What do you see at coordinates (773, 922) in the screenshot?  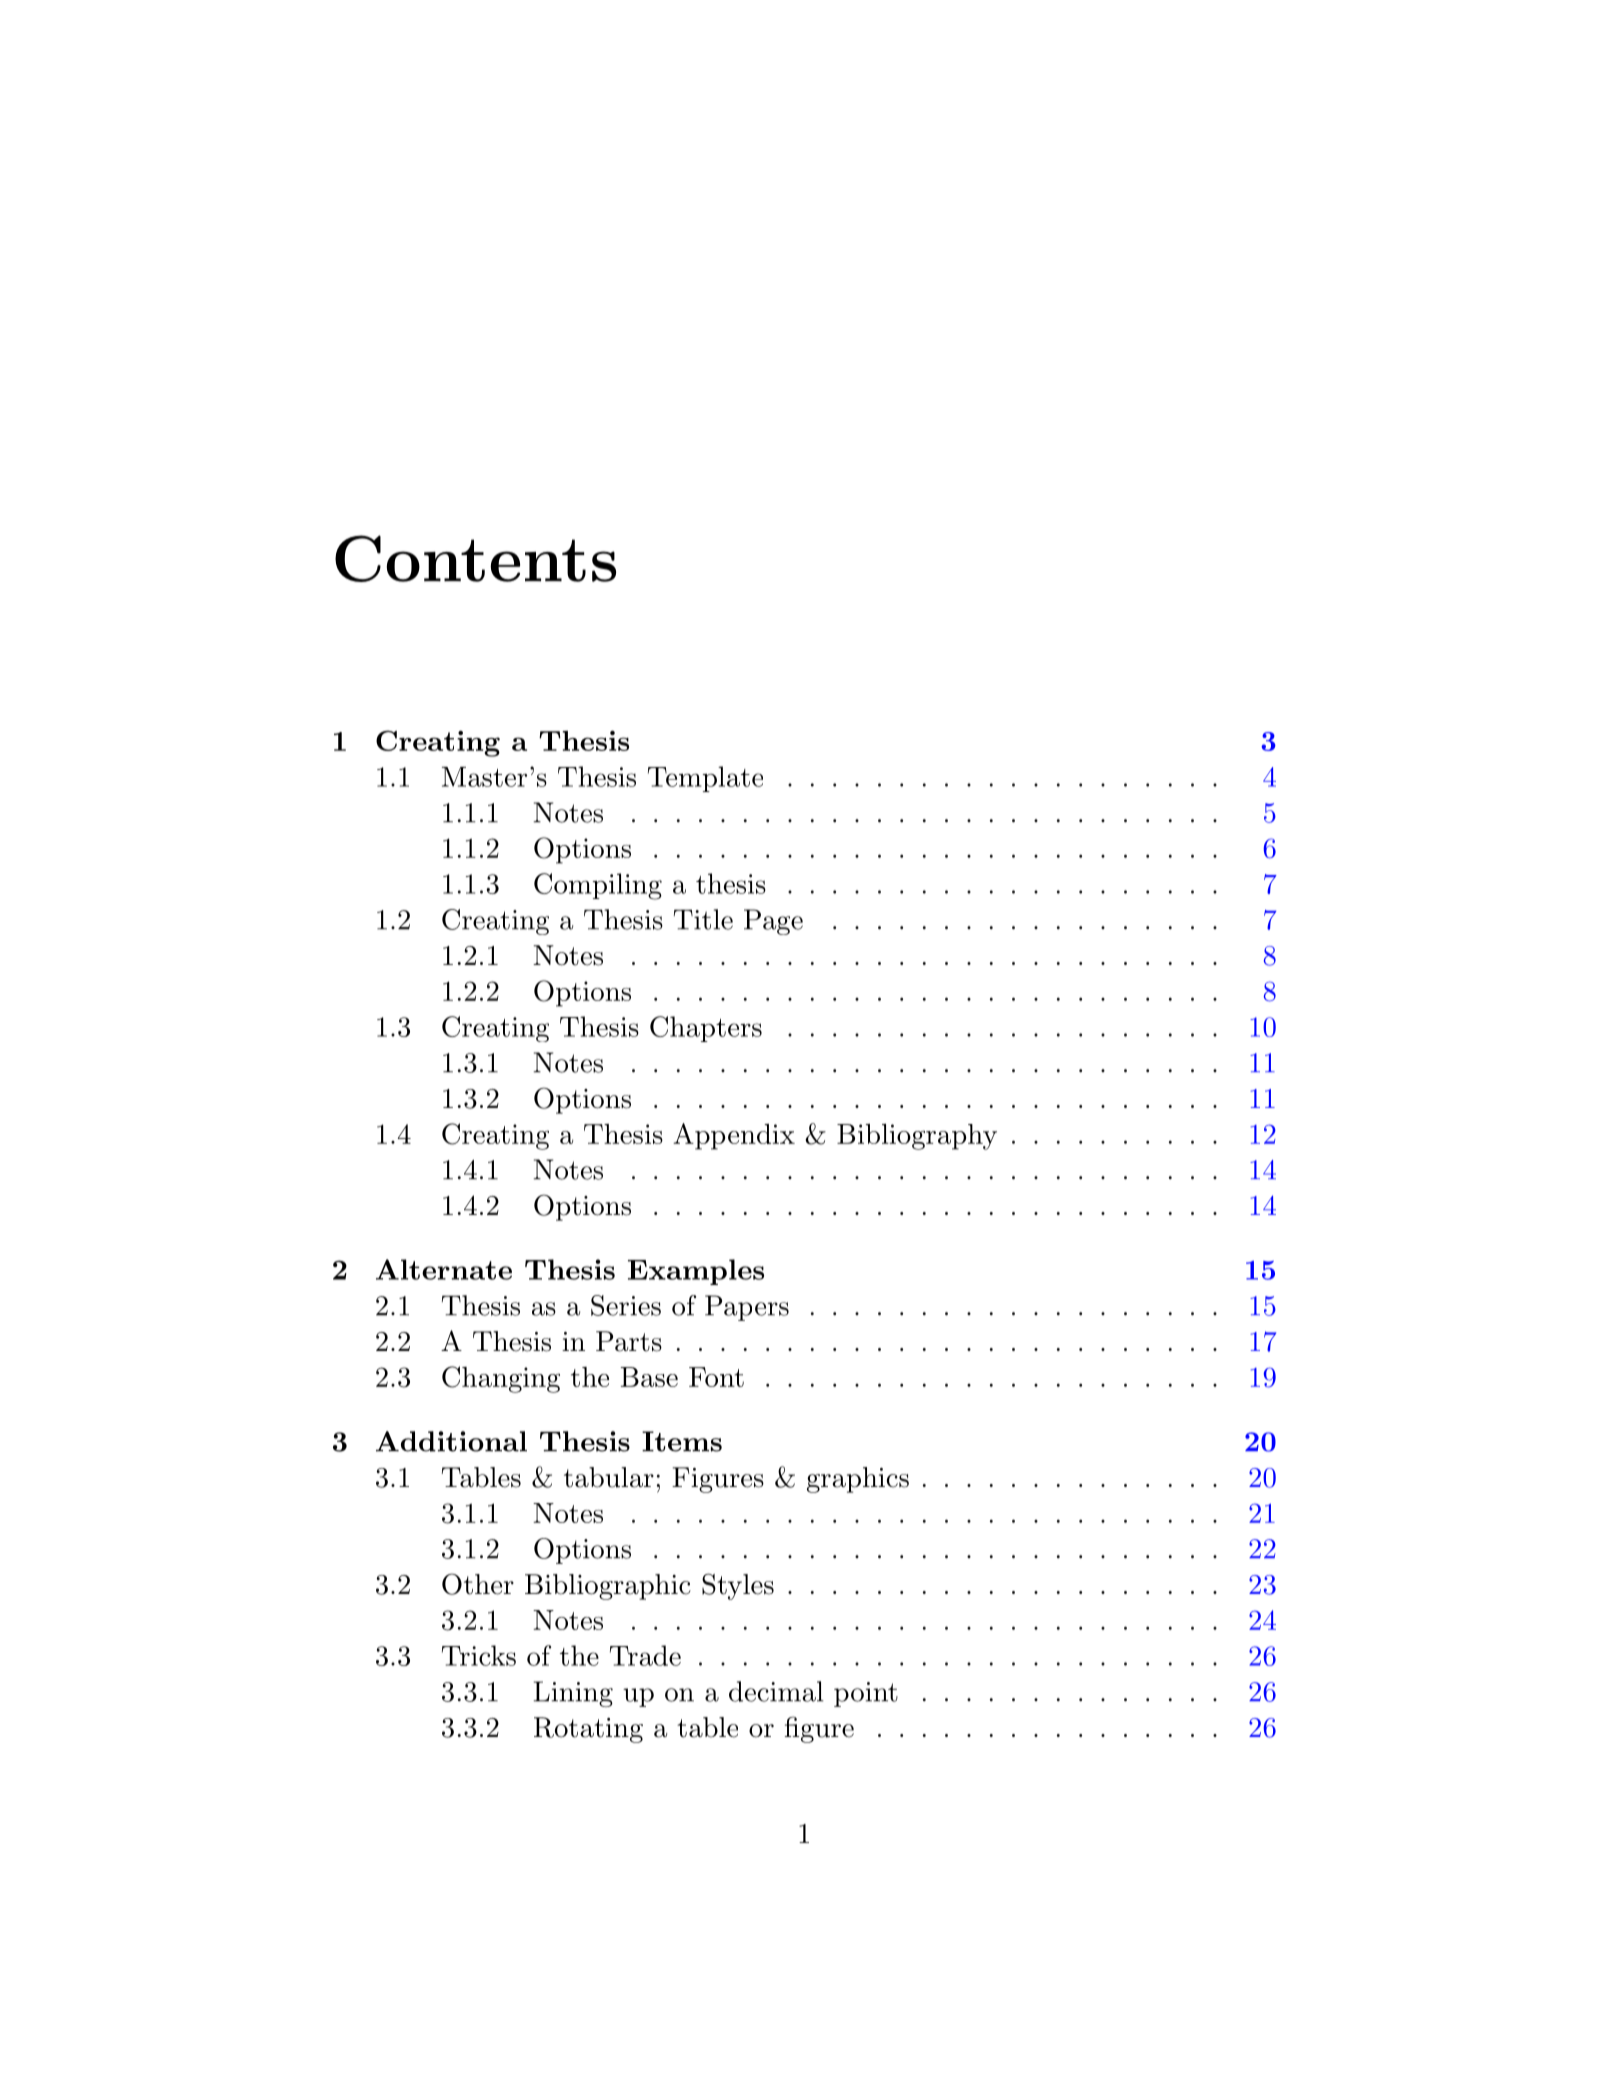 I see `Page` at bounding box center [773, 922].
